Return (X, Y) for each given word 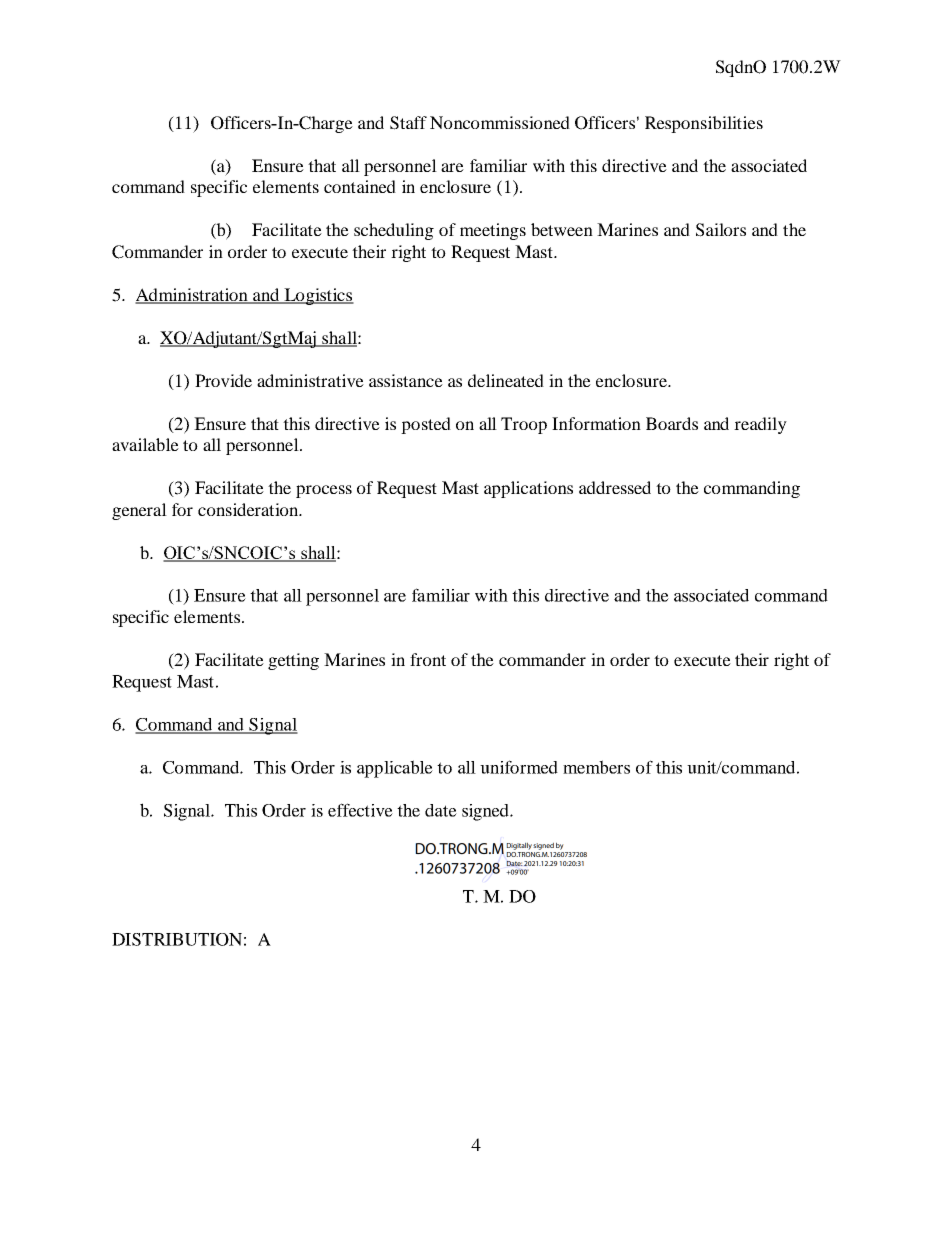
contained (360, 186)
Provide (223, 380)
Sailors (721, 230)
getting (293, 661)
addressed (615, 487)
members (596, 767)
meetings (493, 231)
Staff (408, 123)
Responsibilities (704, 124)
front (428, 659)
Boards (672, 423)
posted (426, 425)
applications (528, 489)
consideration (249, 509)
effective (360, 810)
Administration (192, 296)
